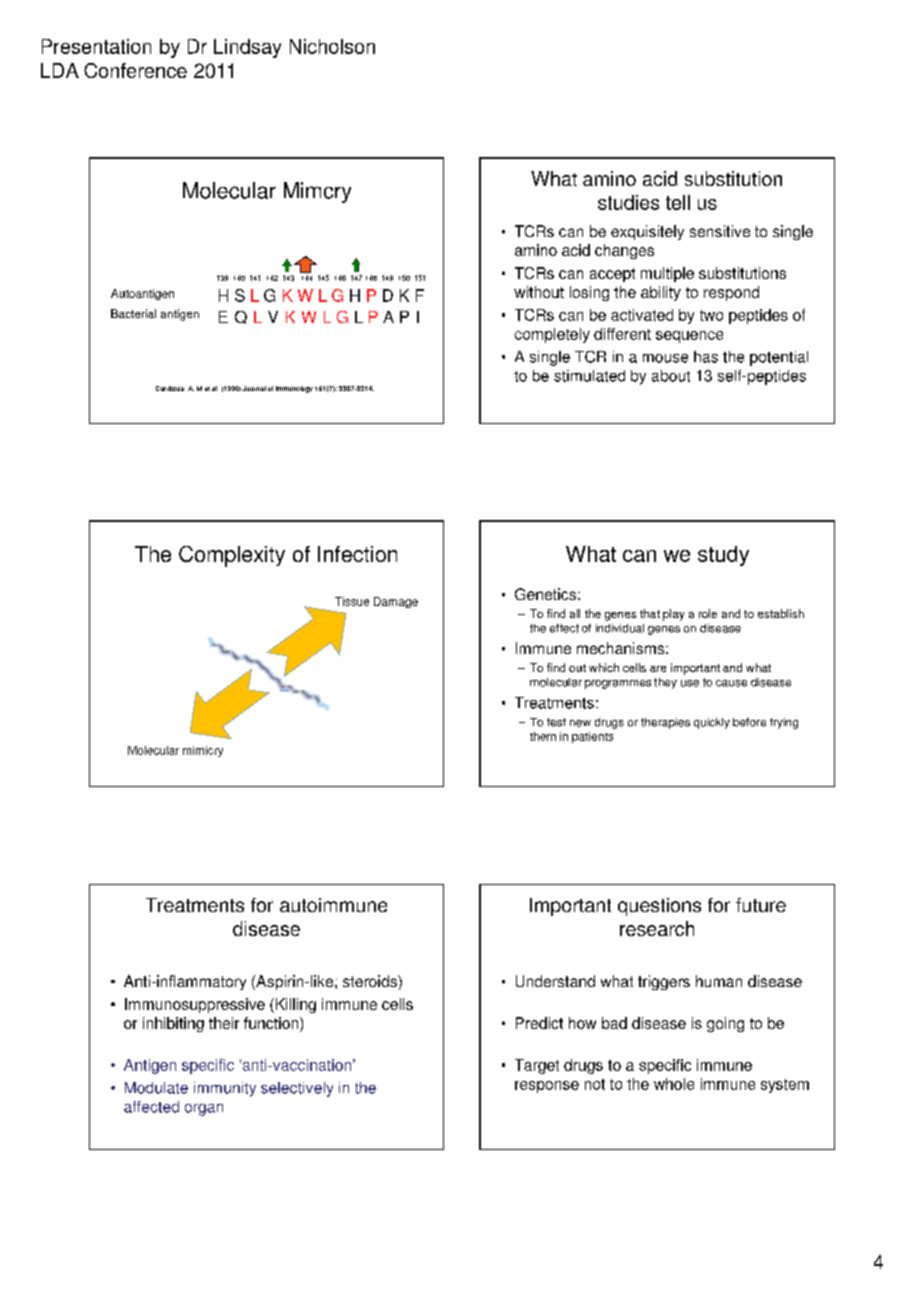  I want to click on Target, so click(537, 1066).
